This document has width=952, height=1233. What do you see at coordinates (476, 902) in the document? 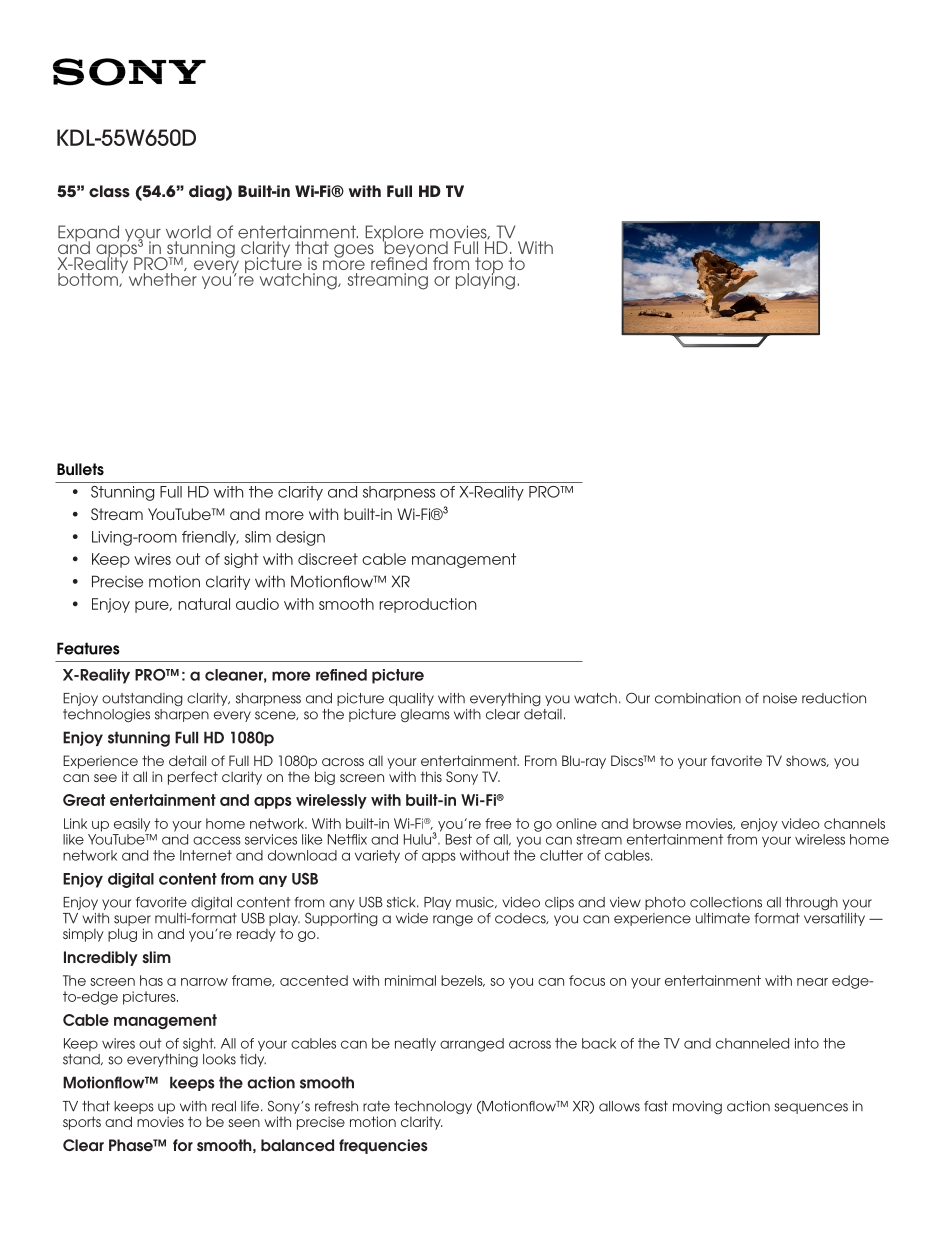
I see `music` at bounding box center [476, 902].
